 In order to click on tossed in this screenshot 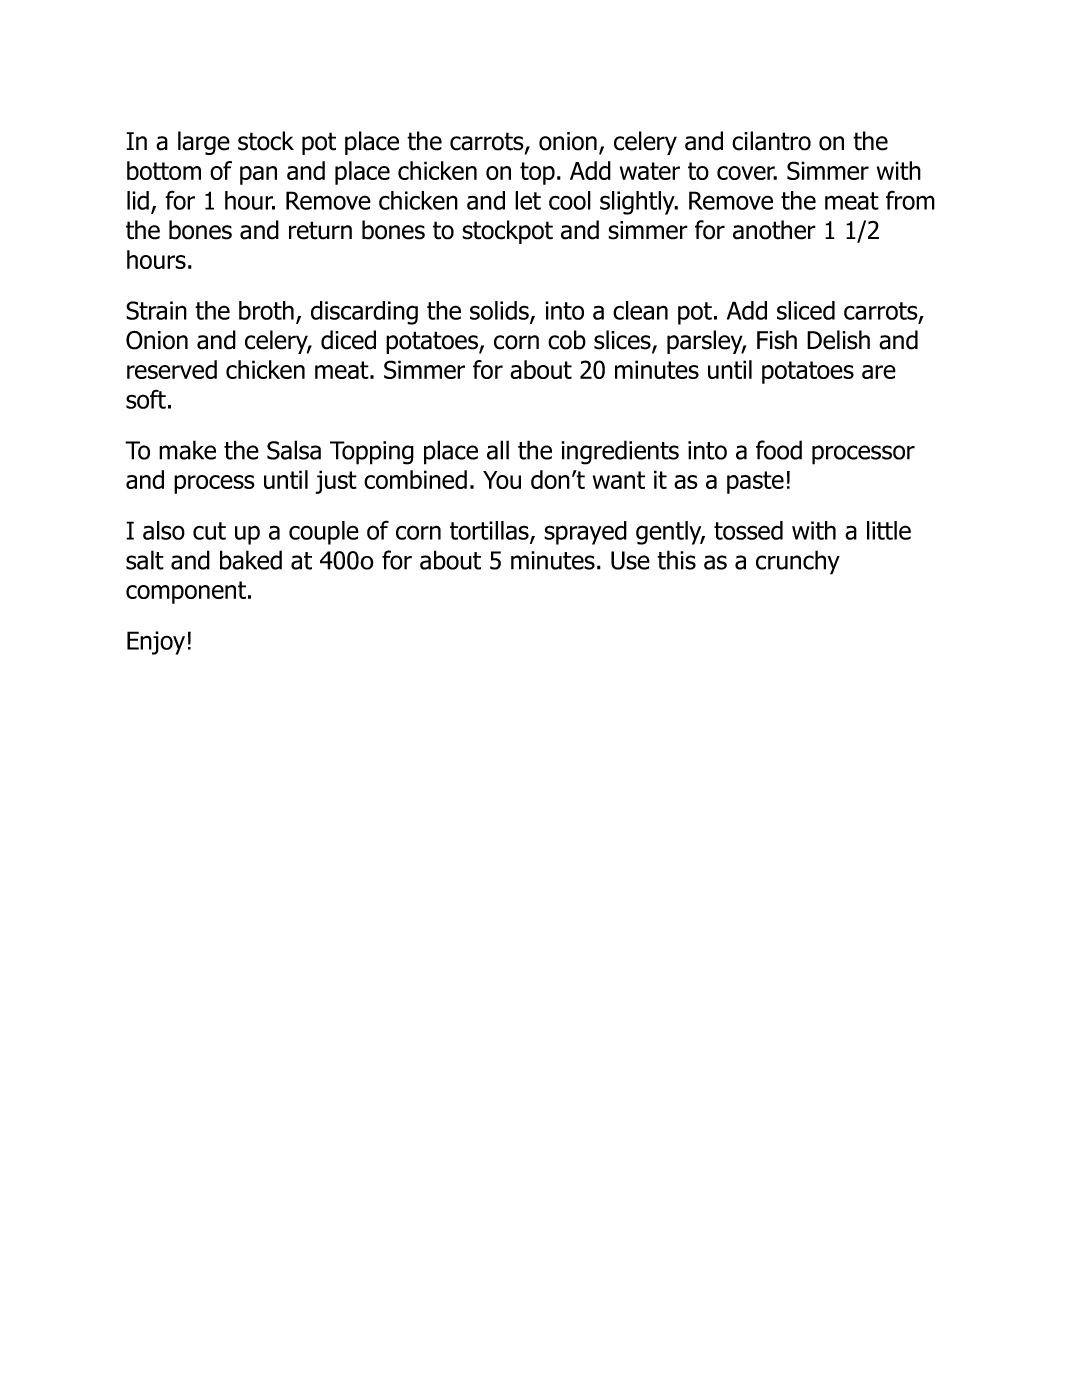, I will do `click(748, 530)`.
